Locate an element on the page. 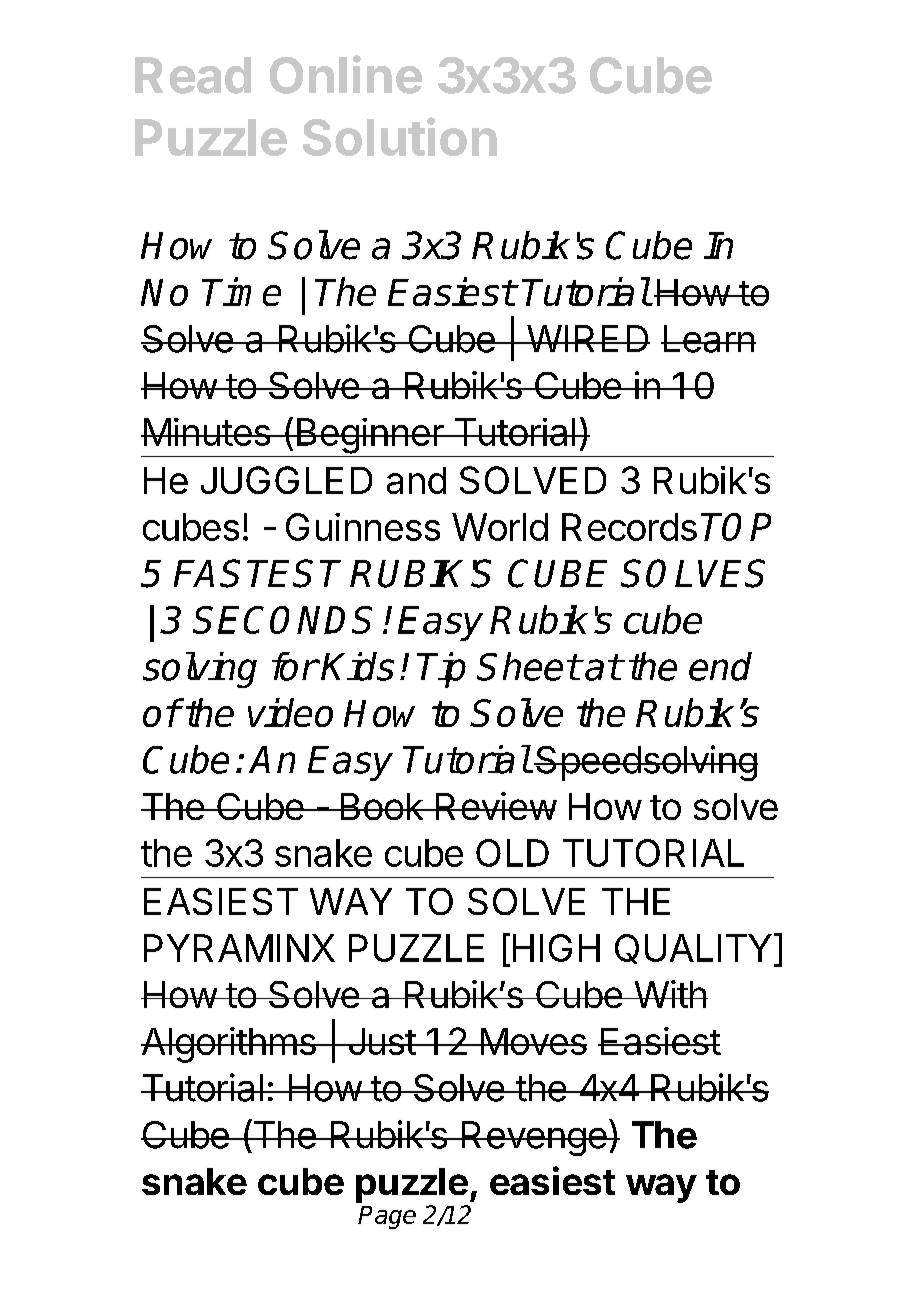 The height and width of the page is (1303, 924). Solution is located at coordinates (400, 136).
